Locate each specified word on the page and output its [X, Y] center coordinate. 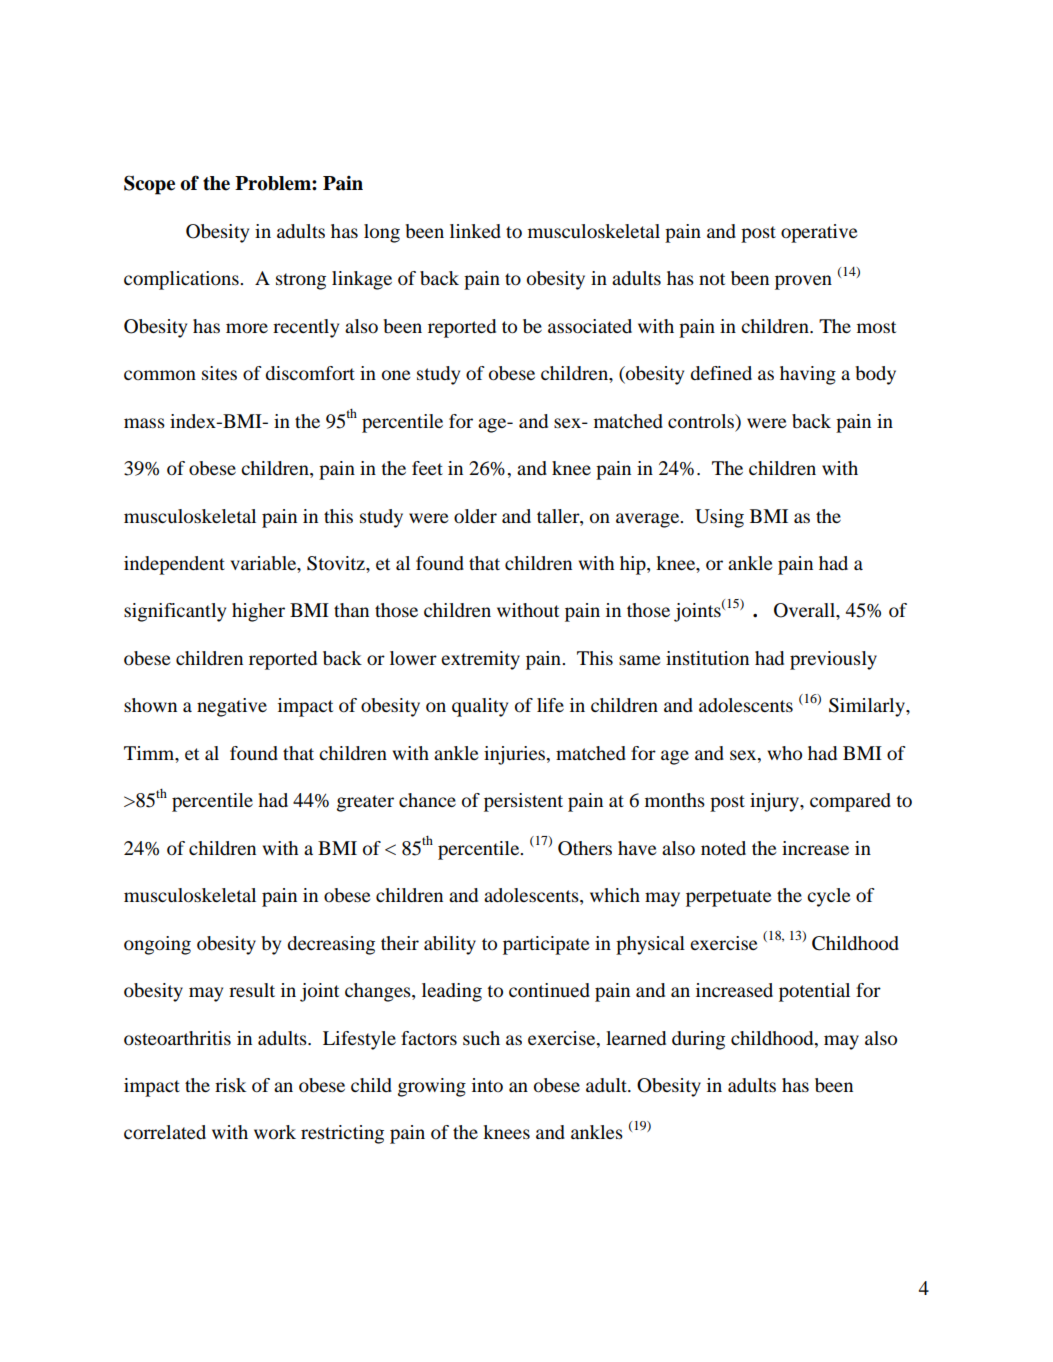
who [785, 753]
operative [819, 233]
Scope [149, 185]
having [808, 375]
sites [219, 373]
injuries [516, 755]
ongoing [157, 945]
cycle [829, 897]
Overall [805, 610]
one [396, 375]
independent [174, 565]
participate [546, 945]
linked [475, 231]
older [475, 516]
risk [230, 1085]
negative [232, 707]
